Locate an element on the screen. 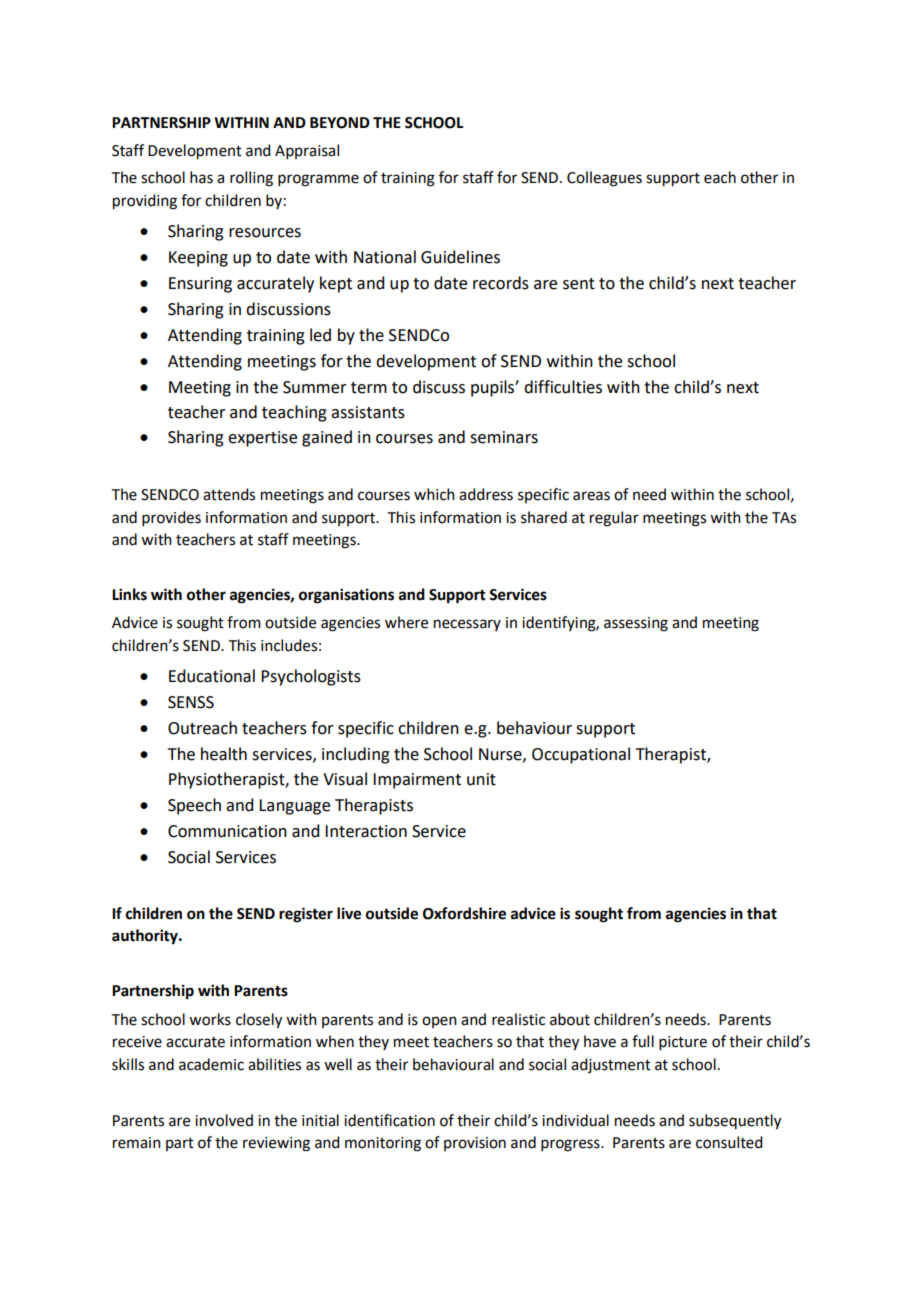 The height and width of the screenshot is (1308, 924). where is located at coordinates (406, 622).
